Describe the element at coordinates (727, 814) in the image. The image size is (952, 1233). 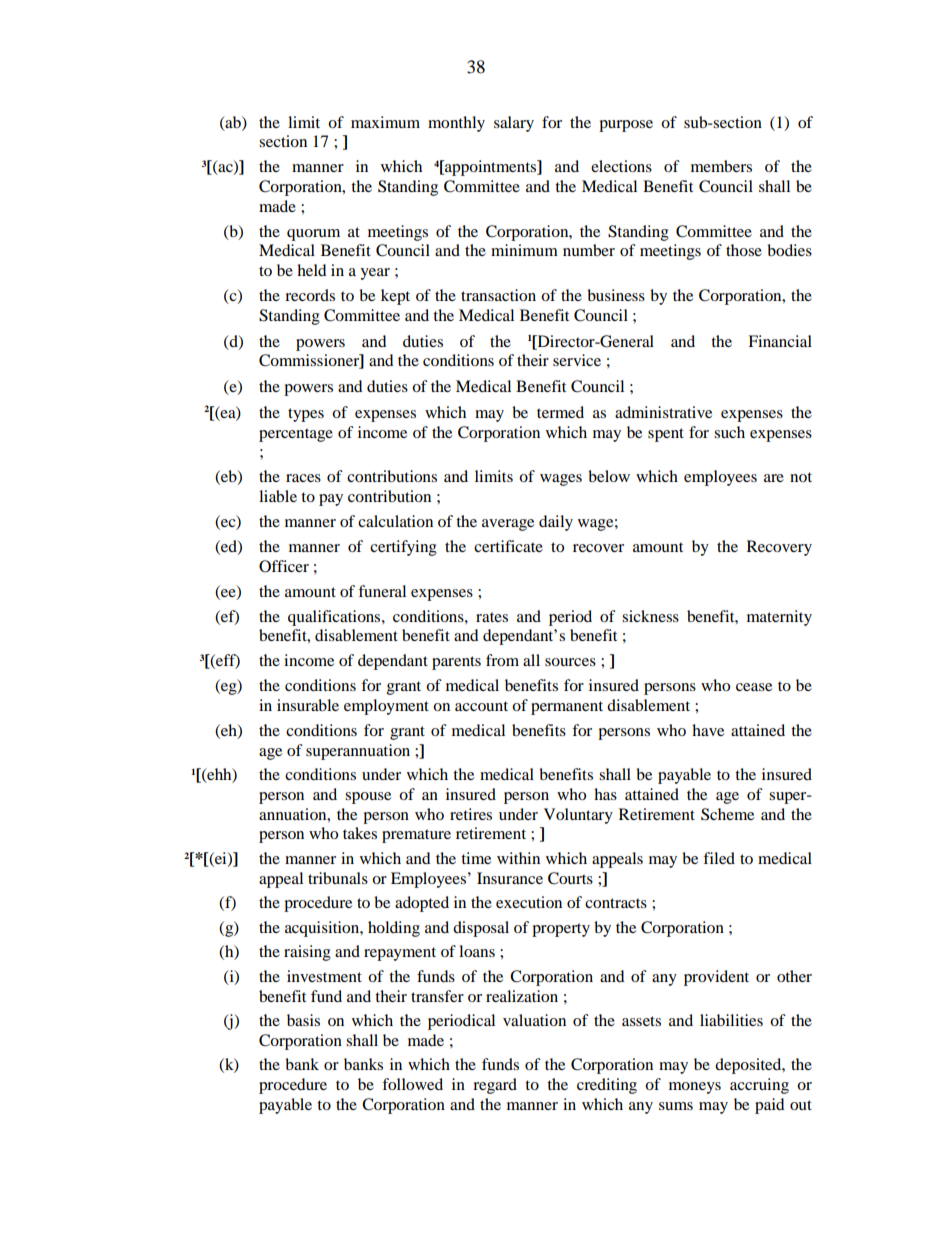
I see `Scheme` at that location.
